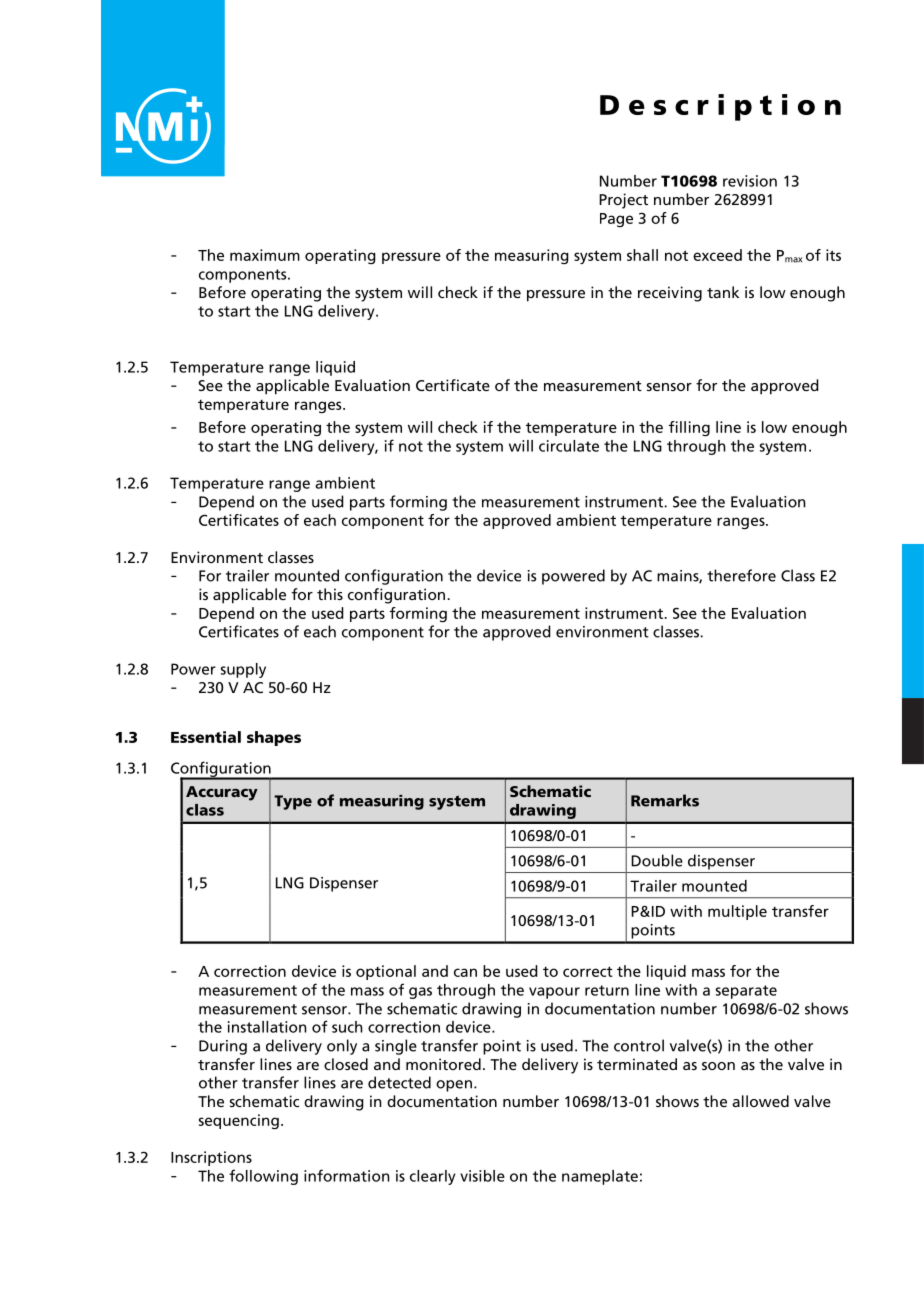 The width and height of the document is (924, 1308). Describe the element at coordinates (265, 255) in the document. I see `maximum` at that location.
